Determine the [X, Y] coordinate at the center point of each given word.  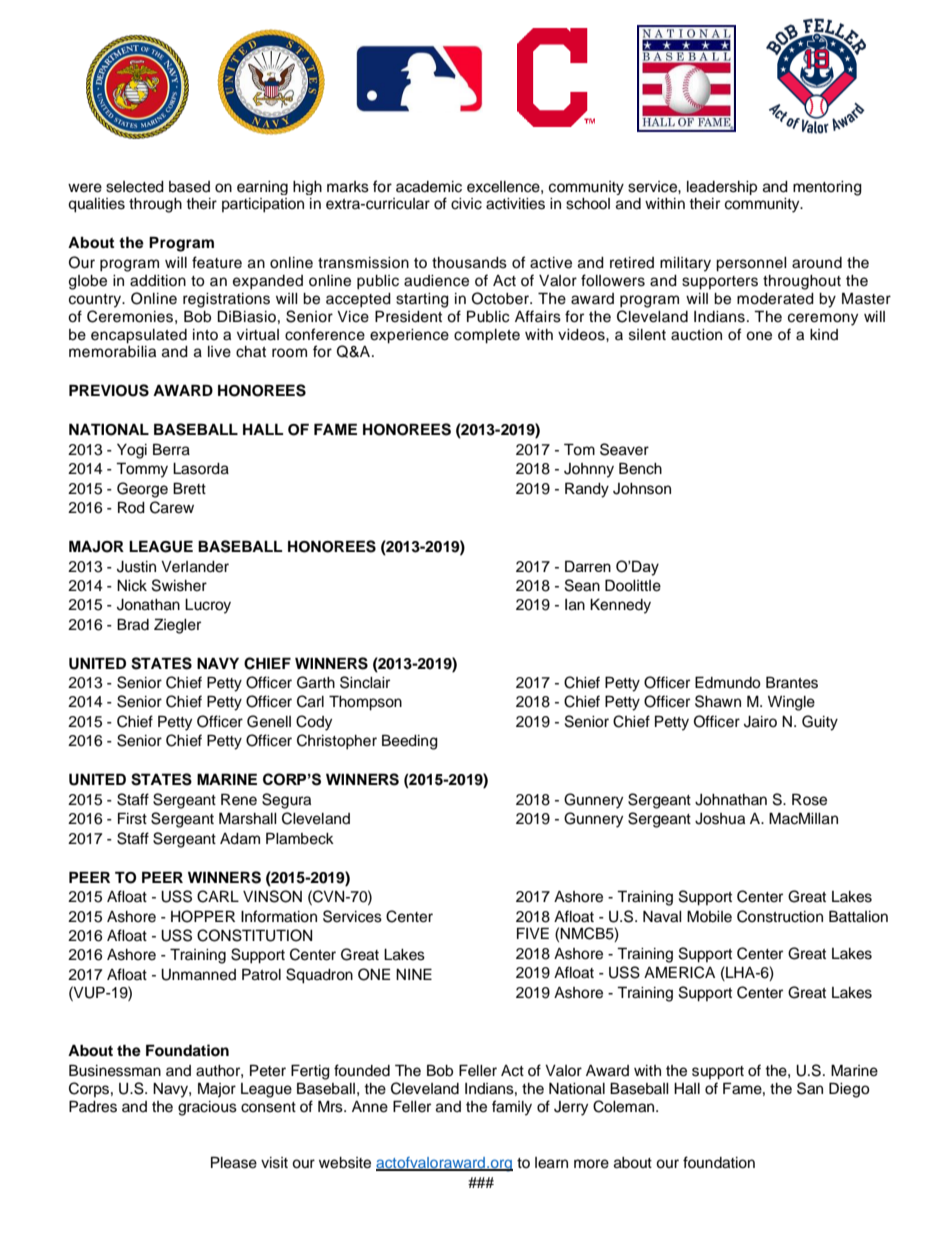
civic [466, 204]
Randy [587, 490]
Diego [849, 1090]
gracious [207, 1108]
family [512, 1108]
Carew [172, 507]
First [132, 818]
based [189, 187]
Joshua [720, 819]
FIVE [533, 933]
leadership [722, 188]
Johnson [642, 489]
